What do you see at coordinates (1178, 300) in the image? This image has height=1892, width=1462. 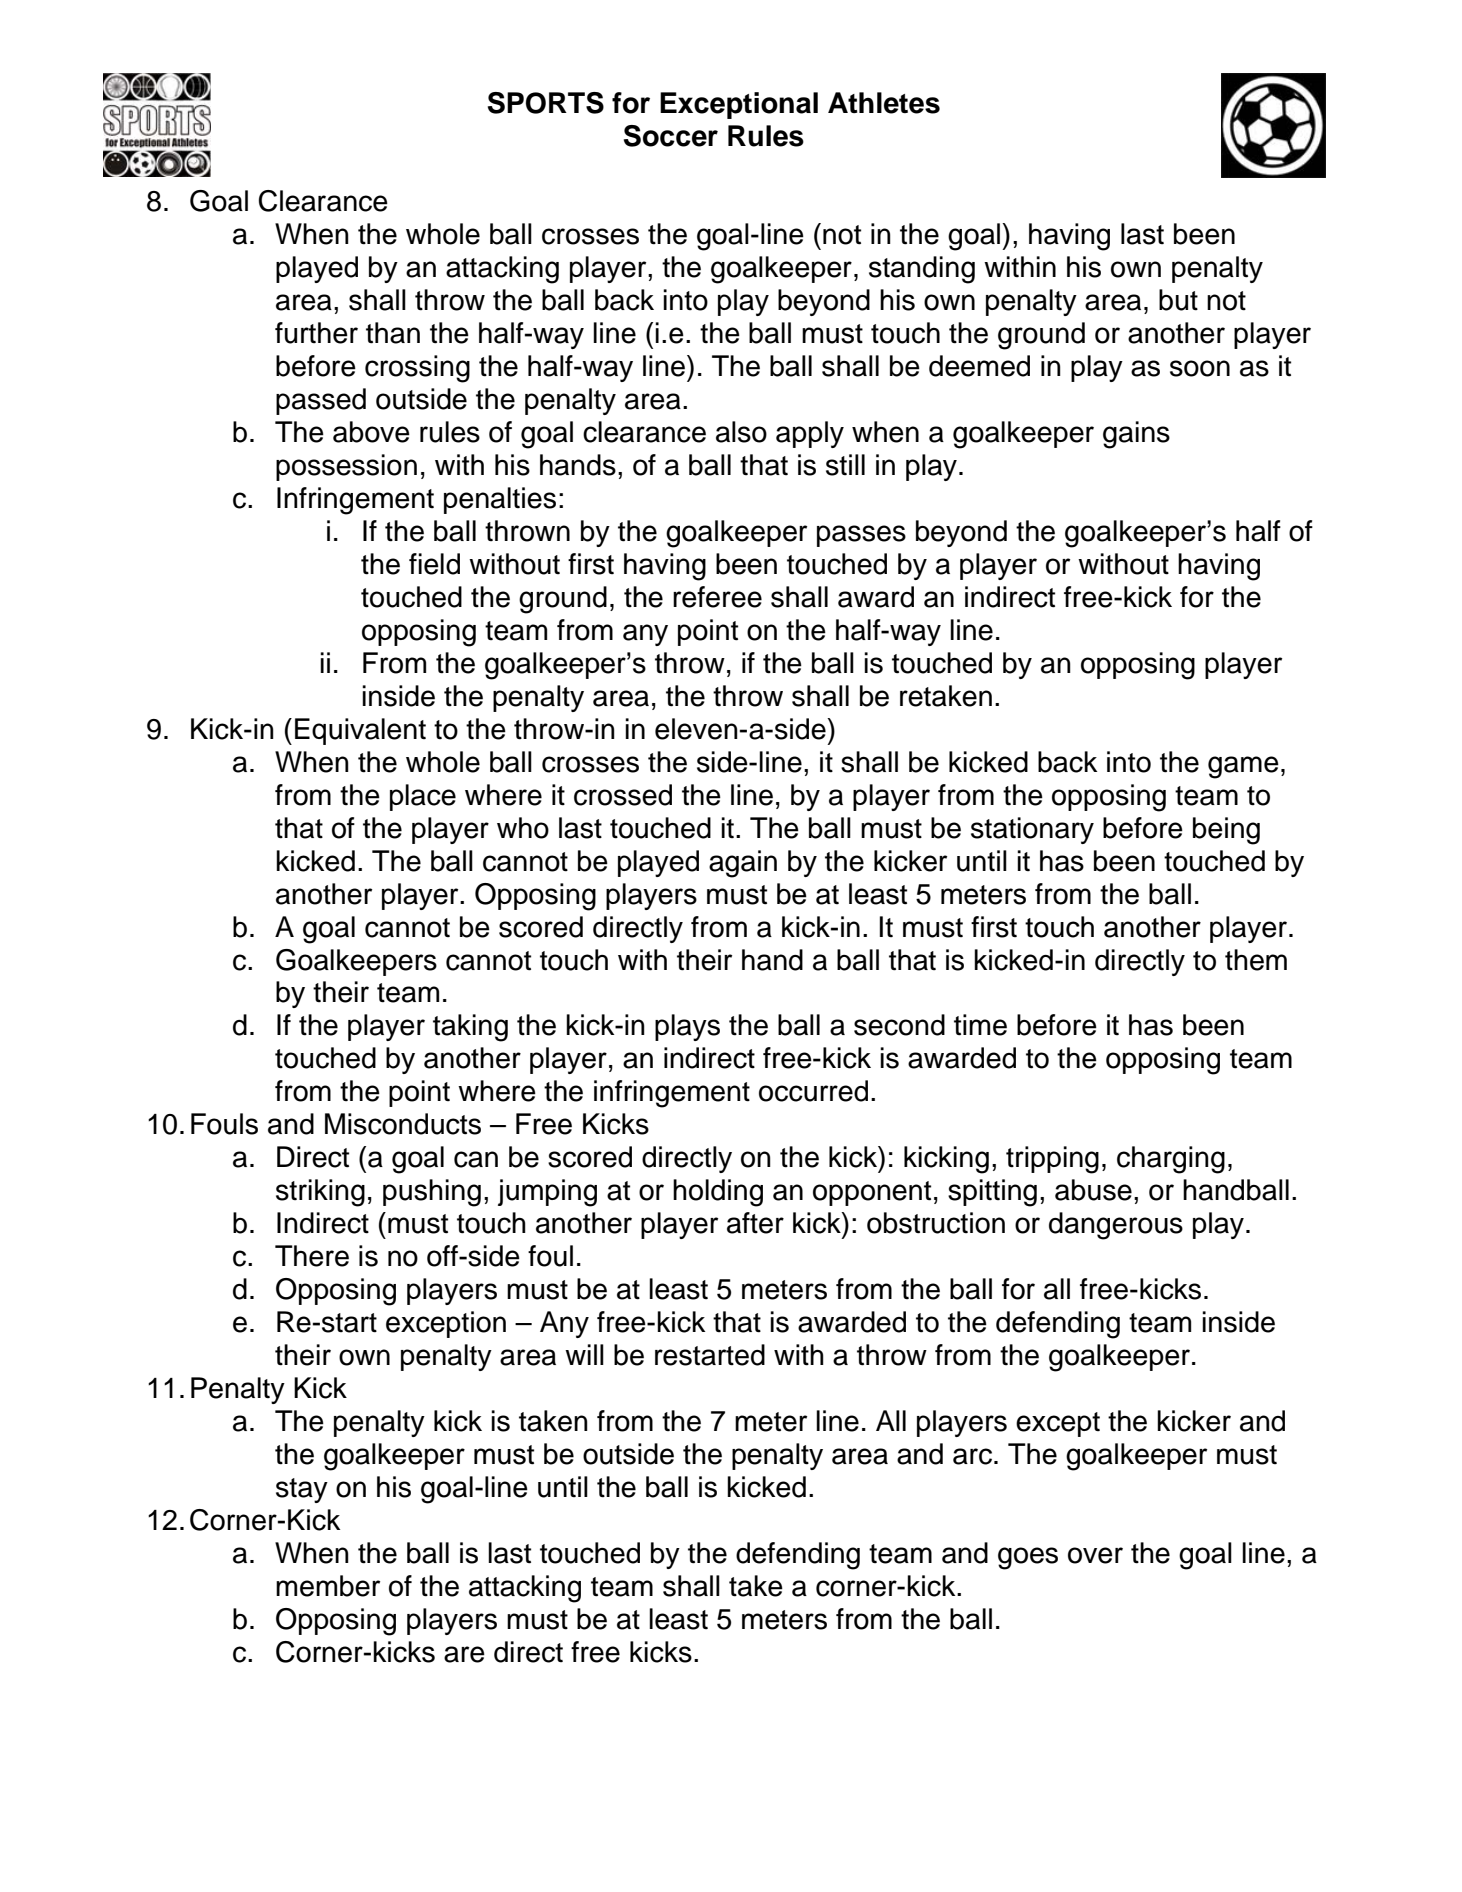 I see `but` at bounding box center [1178, 300].
